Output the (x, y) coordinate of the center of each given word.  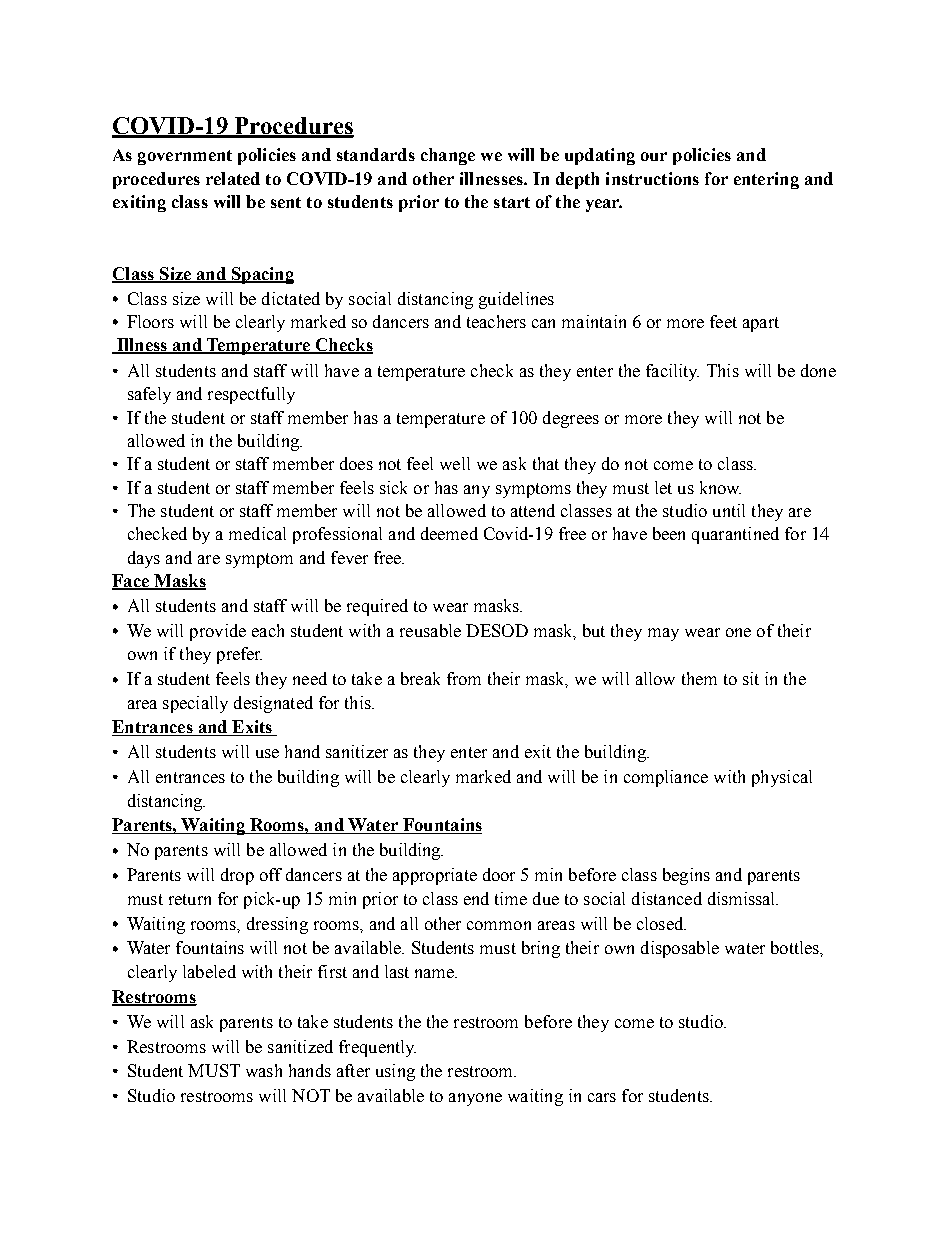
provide (218, 632)
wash (264, 1070)
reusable (430, 630)
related (233, 178)
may (663, 634)
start (512, 202)
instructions (652, 178)
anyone (475, 1099)
